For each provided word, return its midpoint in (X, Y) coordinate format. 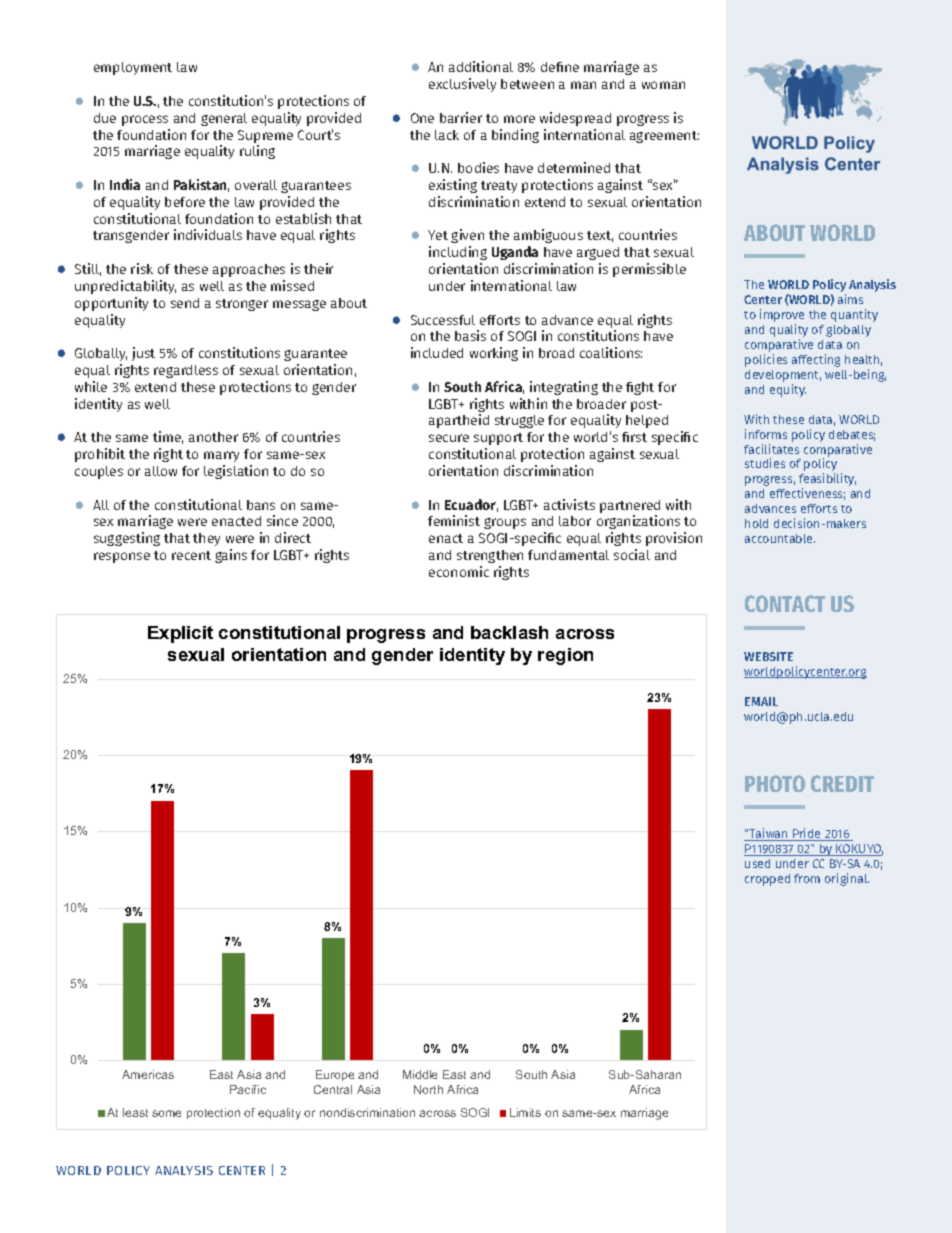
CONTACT (785, 603)
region (565, 656)
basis (470, 335)
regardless (186, 371)
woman (663, 85)
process (145, 120)
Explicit (180, 634)
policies (766, 360)
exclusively (462, 85)
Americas (148, 1074)
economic (459, 571)
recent (191, 555)
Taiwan (769, 834)
